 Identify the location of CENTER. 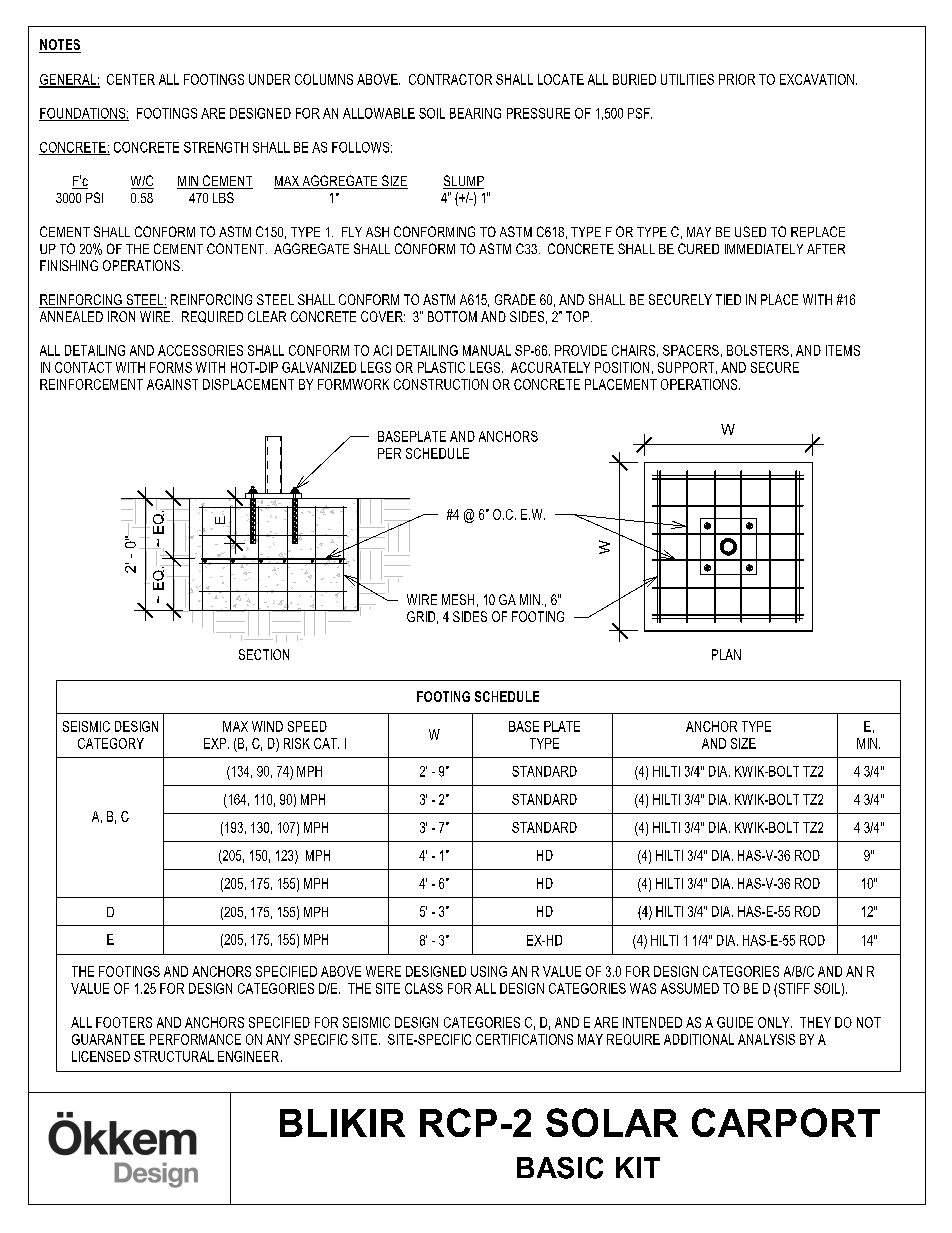
(131, 79).
